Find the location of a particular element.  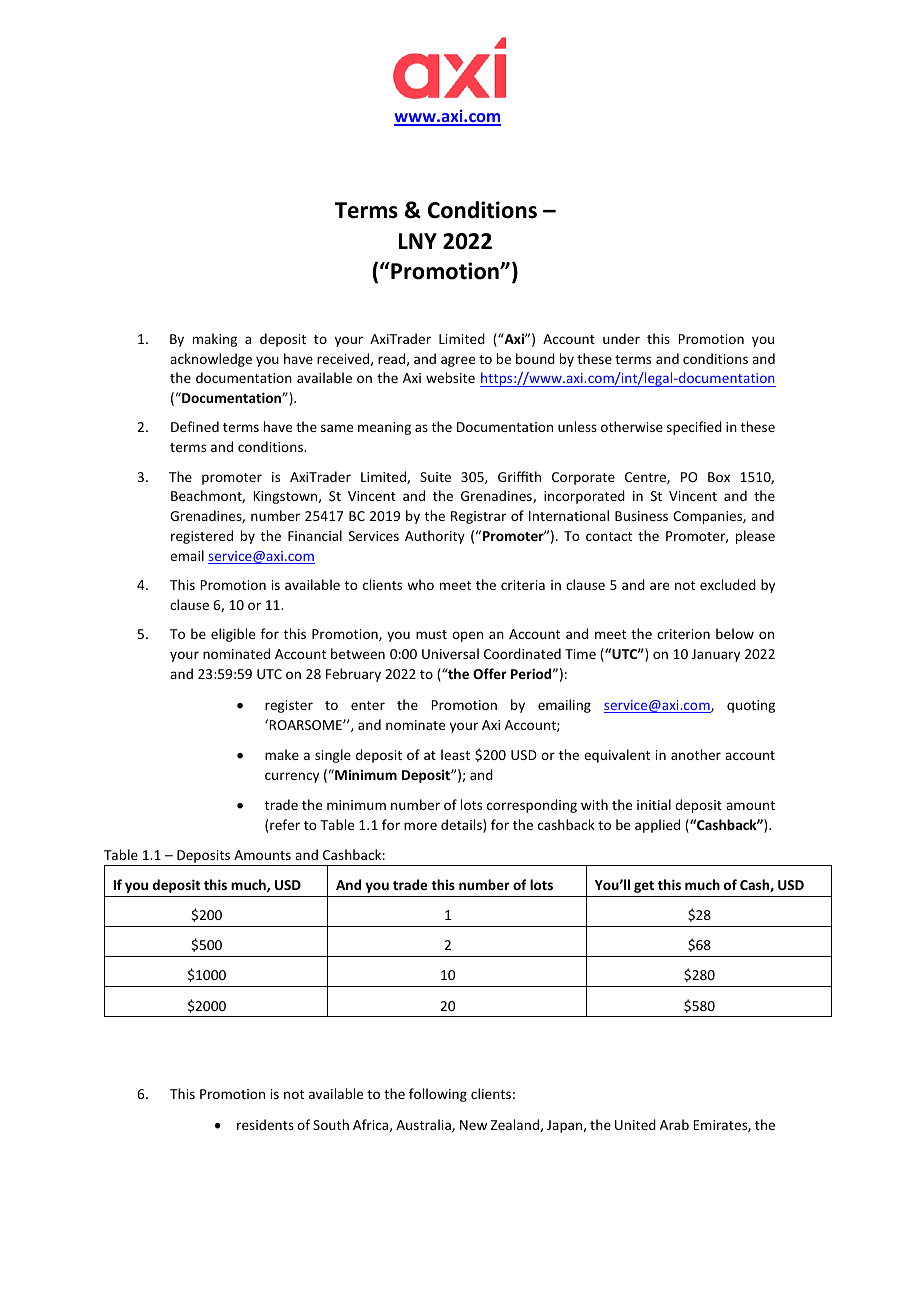

another is located at coordinates (696, 754).
